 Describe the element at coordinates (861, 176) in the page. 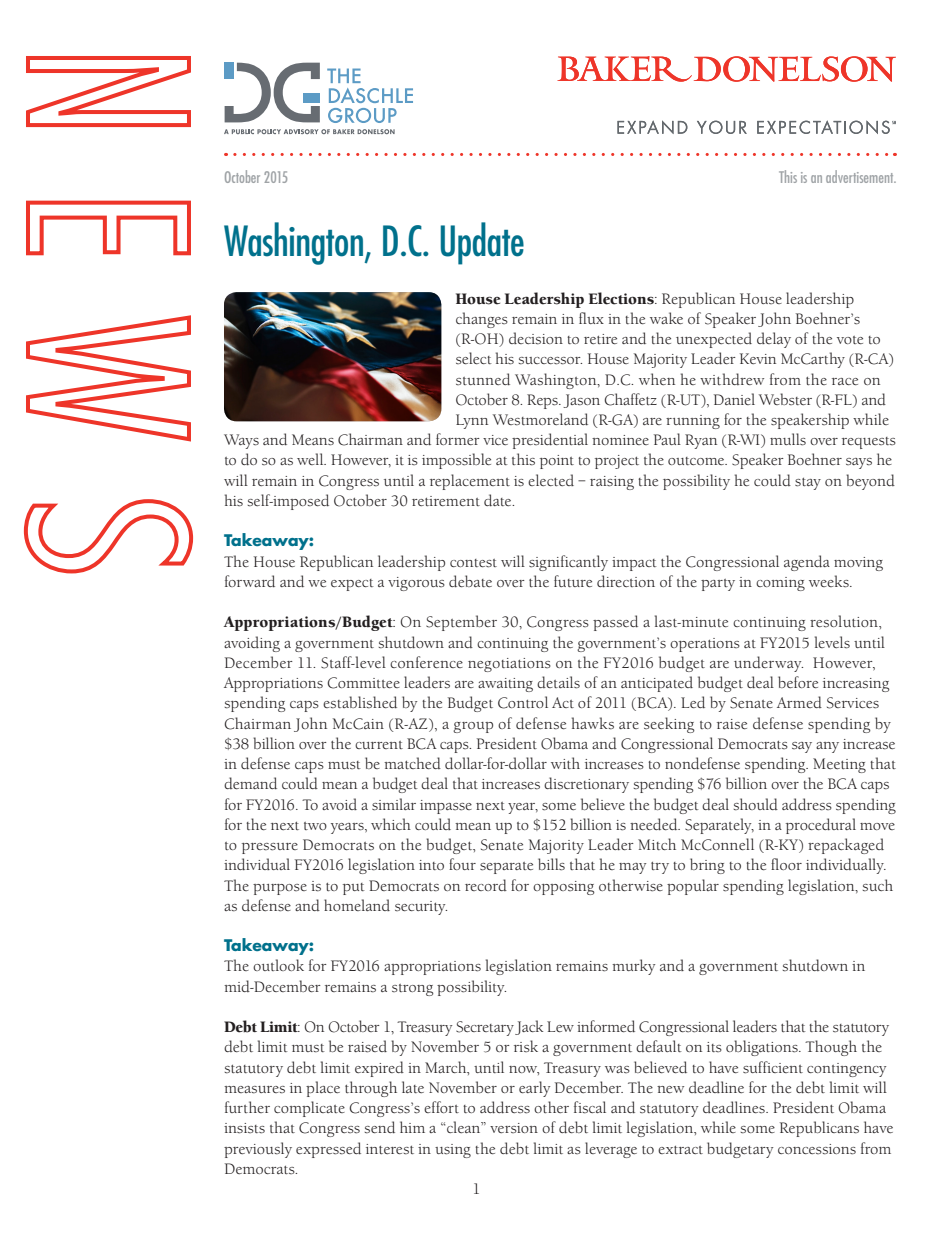

I see `advertisement` at that location.
